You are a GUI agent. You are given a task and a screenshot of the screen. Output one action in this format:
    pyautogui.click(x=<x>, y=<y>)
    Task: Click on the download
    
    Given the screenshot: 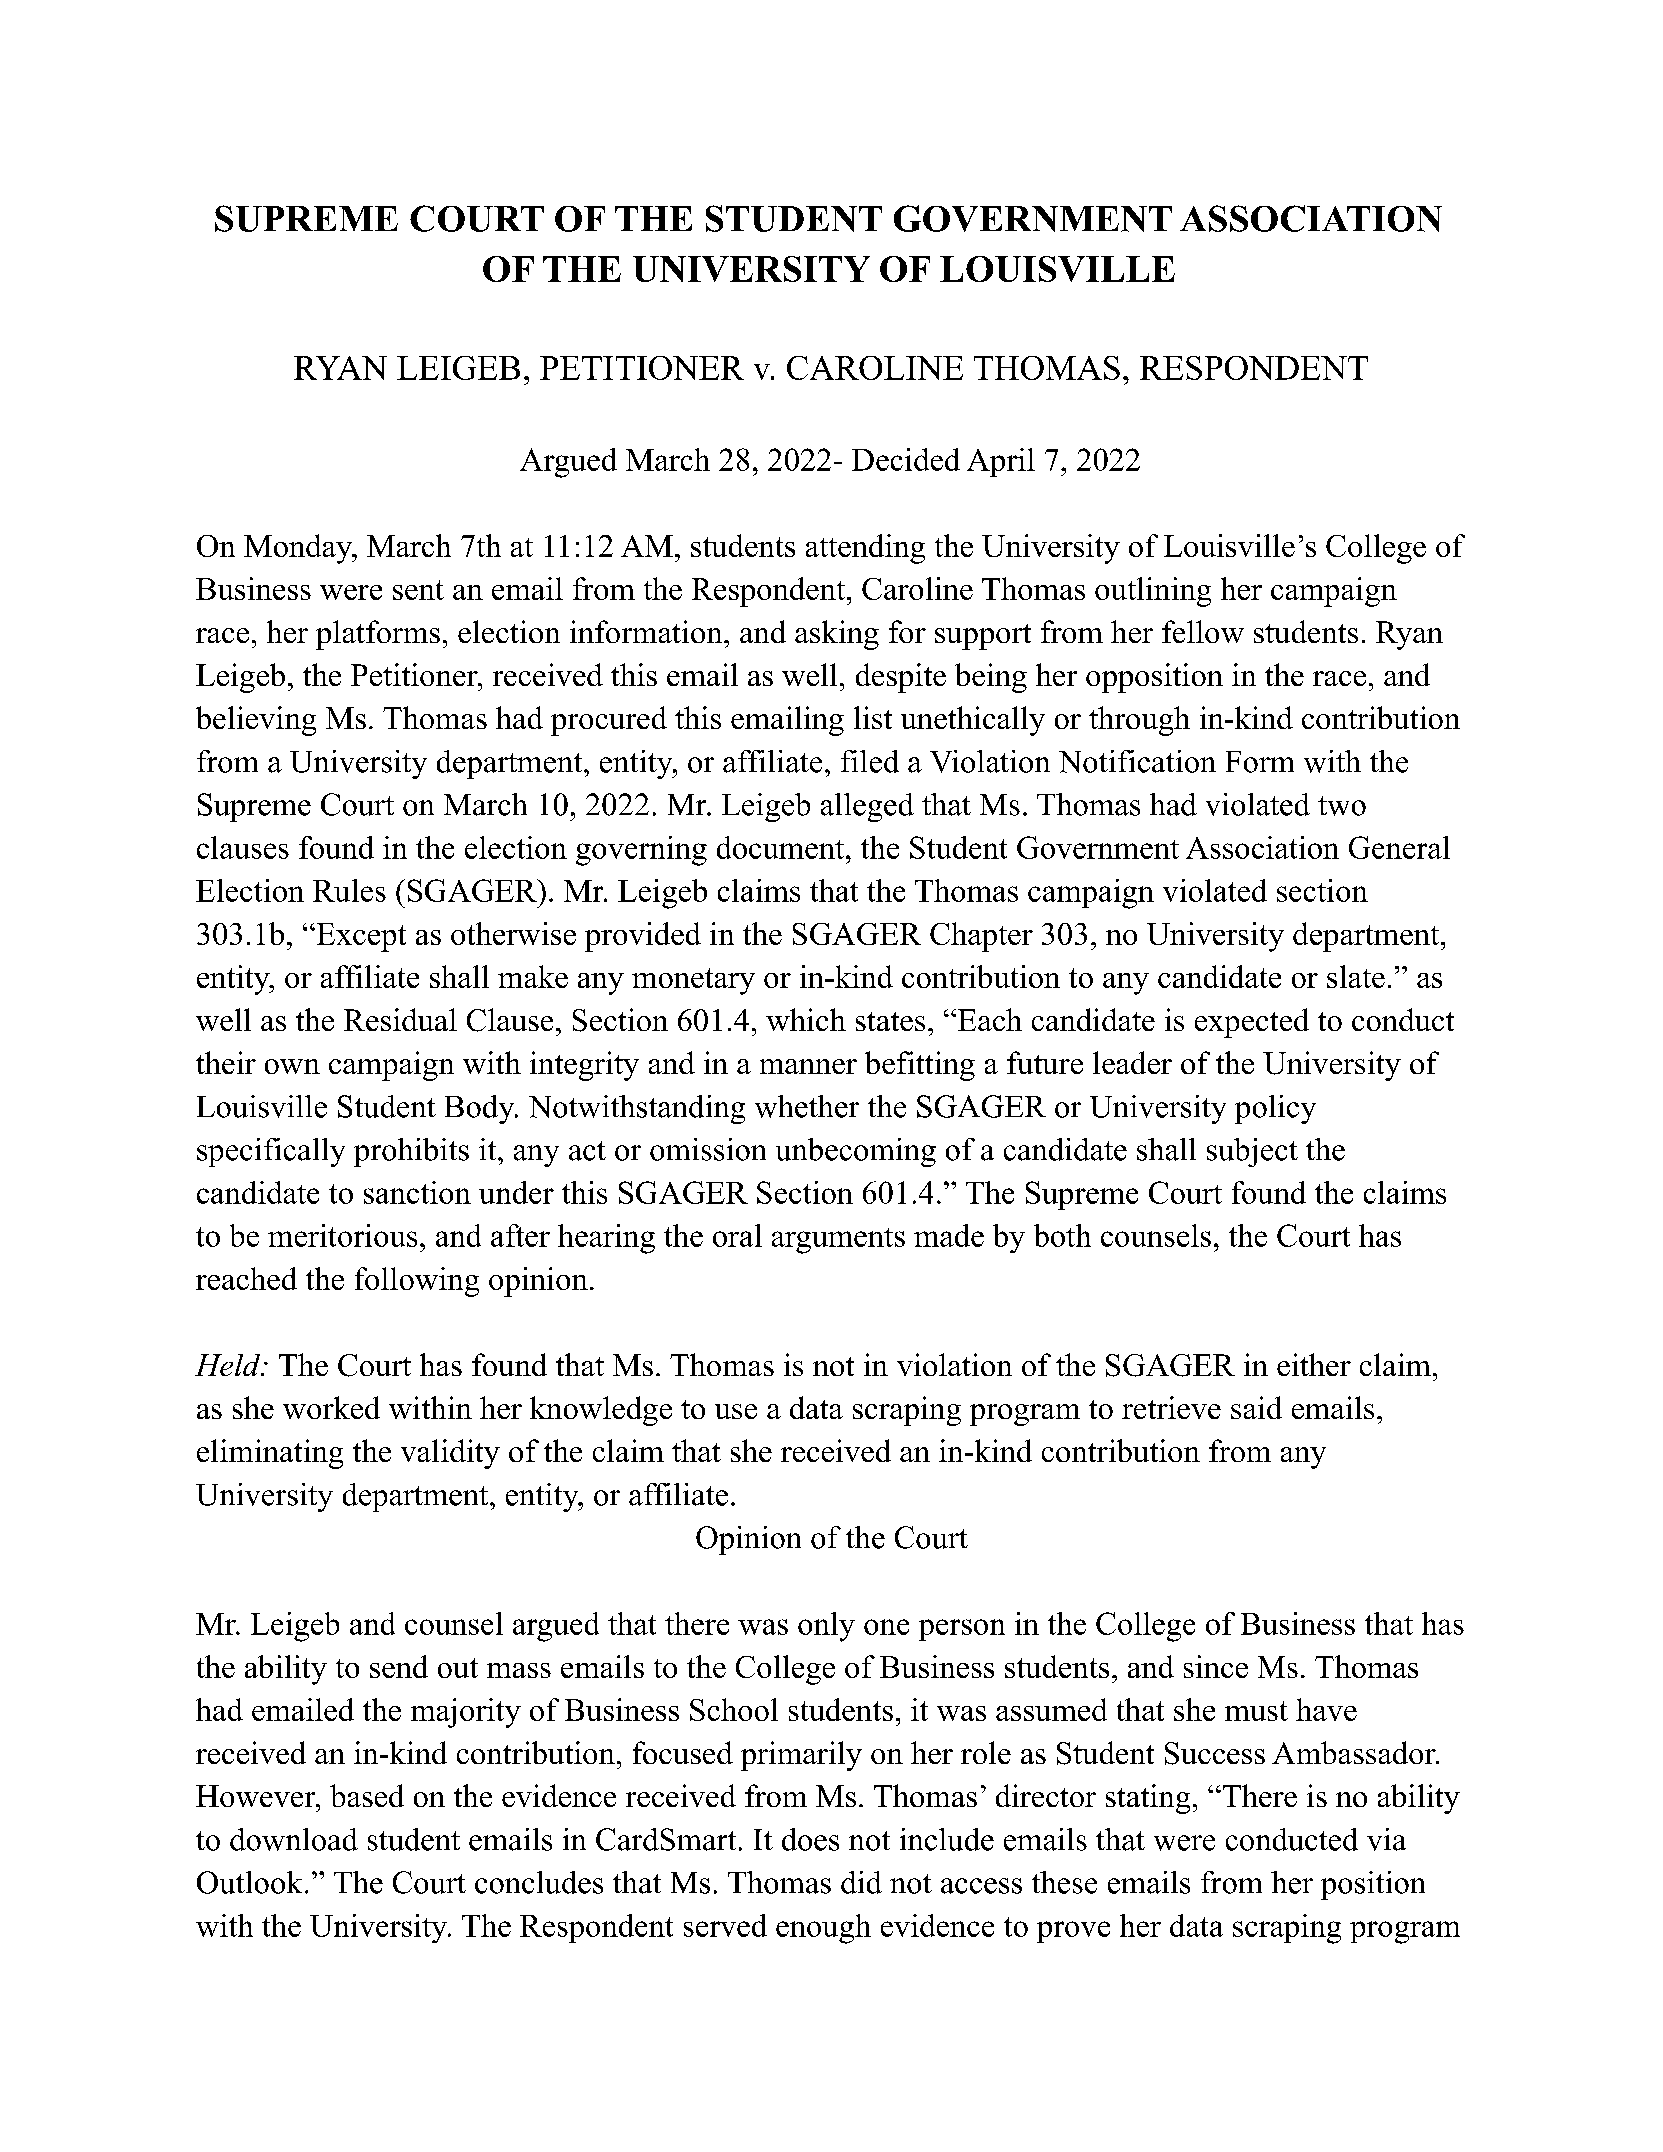 What is the action you would take?
    pyautogui.click(x=294, y=1839)
